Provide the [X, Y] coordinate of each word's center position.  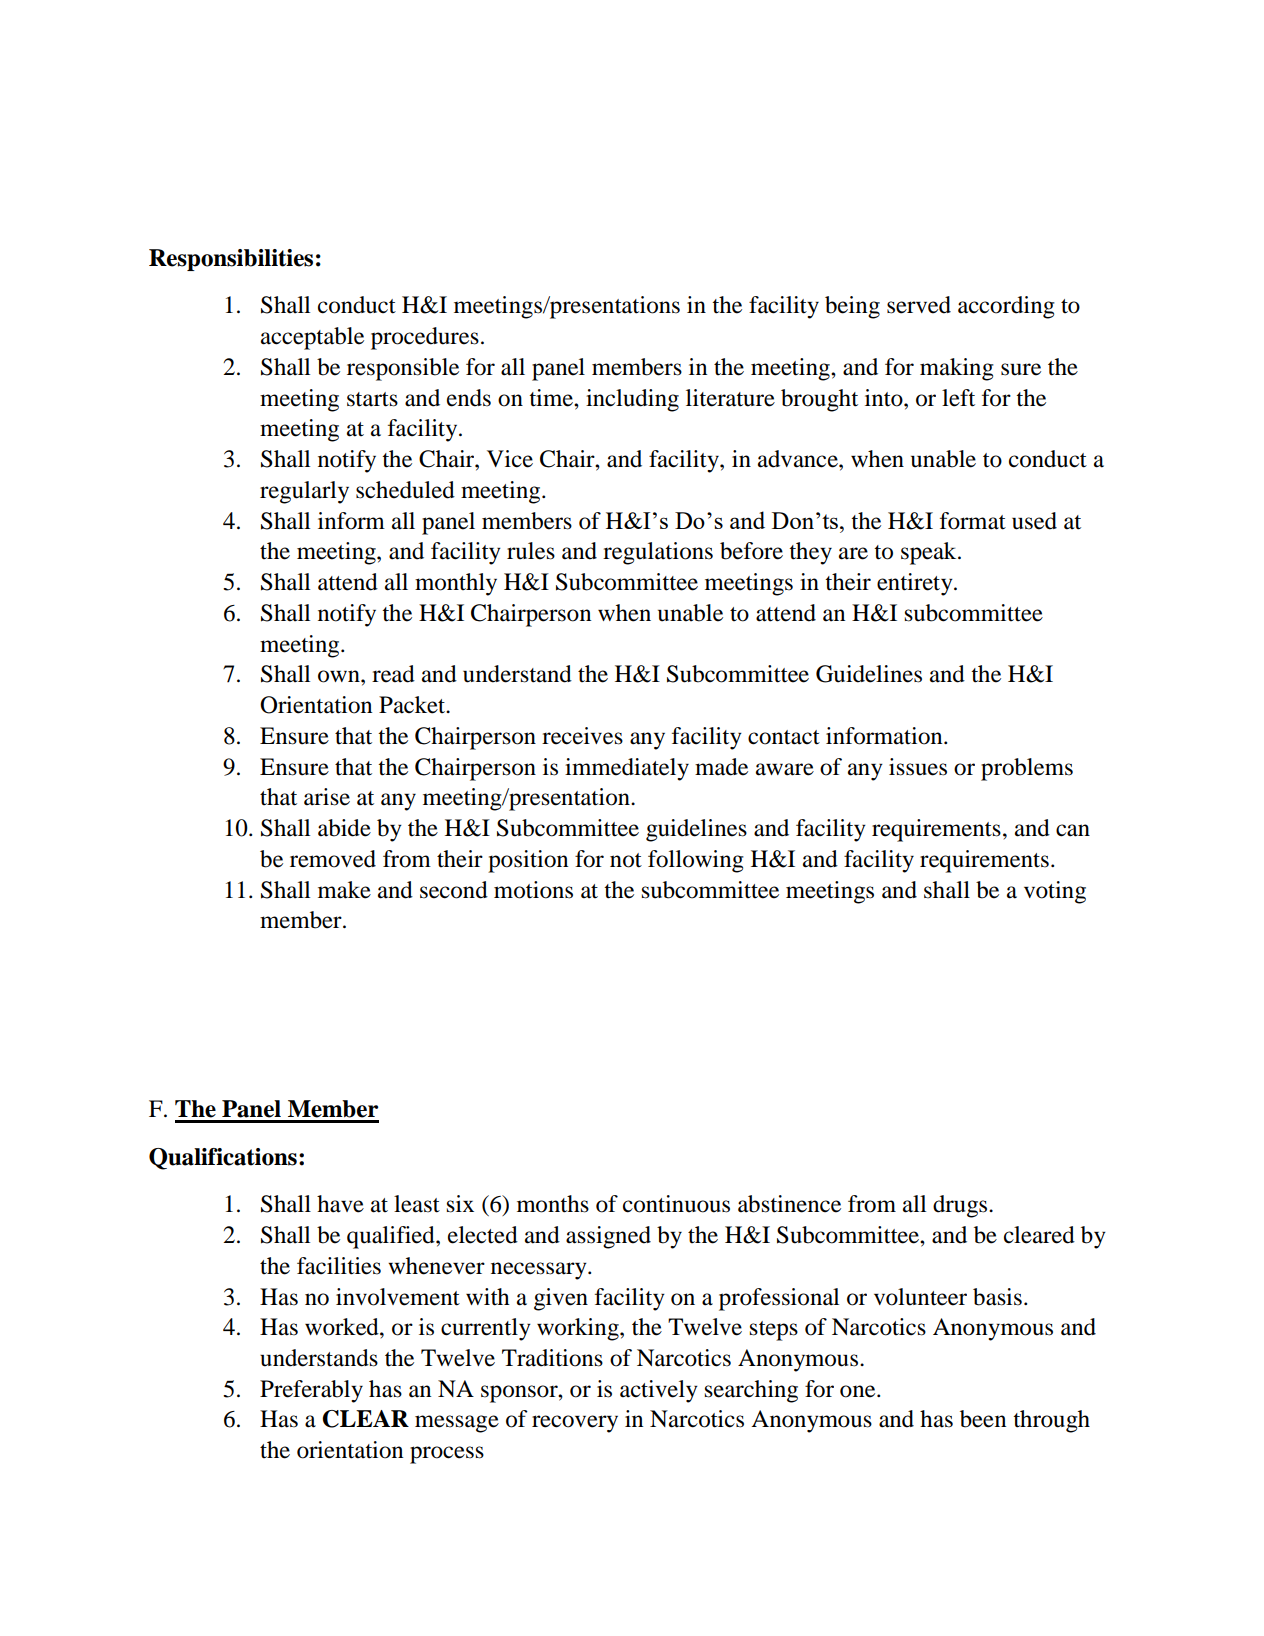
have [340, 1204]
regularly [304, 492]
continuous [676, 1204]
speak [930, 553]
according [1006, 307]
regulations [658, 553]
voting [1055, 892]
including [632, 400]
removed [333, 859]
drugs [961, 1206]
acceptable [312, 338]
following [696, 861]
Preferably [311, 1391]
